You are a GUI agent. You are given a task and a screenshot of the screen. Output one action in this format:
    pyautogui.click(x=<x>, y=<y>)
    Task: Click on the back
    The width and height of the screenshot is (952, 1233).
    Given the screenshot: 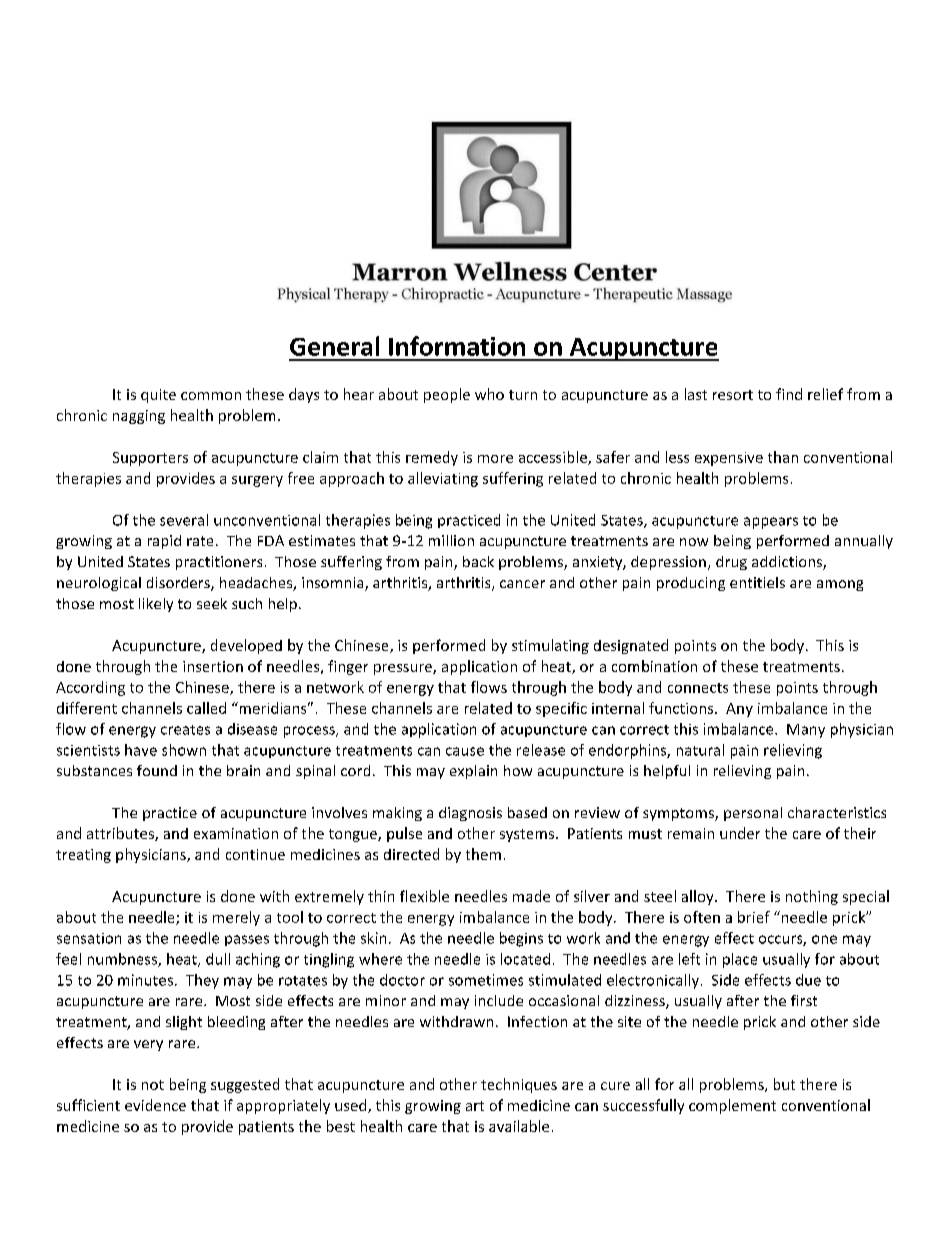 What is the action you would take?
    pyautogui.click(x=478, y=561)
